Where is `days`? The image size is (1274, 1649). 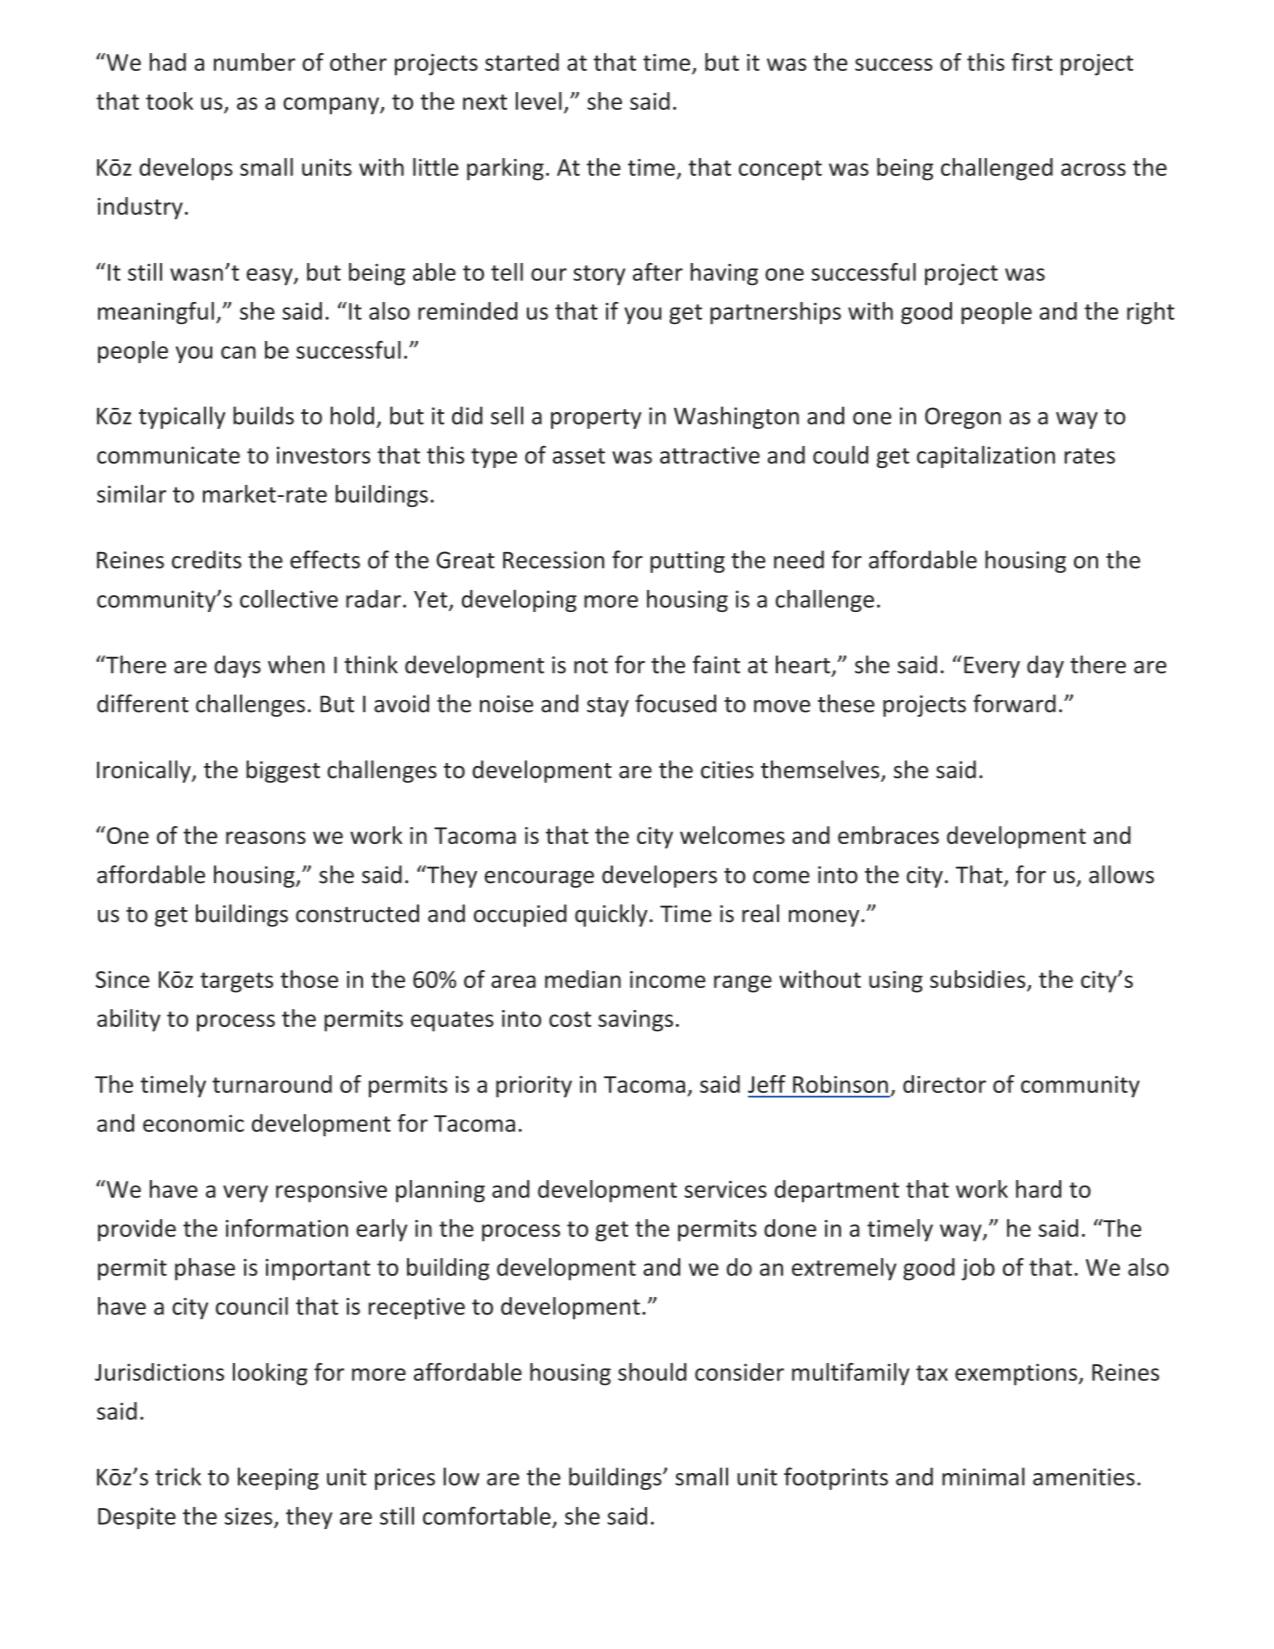
days is located at coordinates (237, 666).
